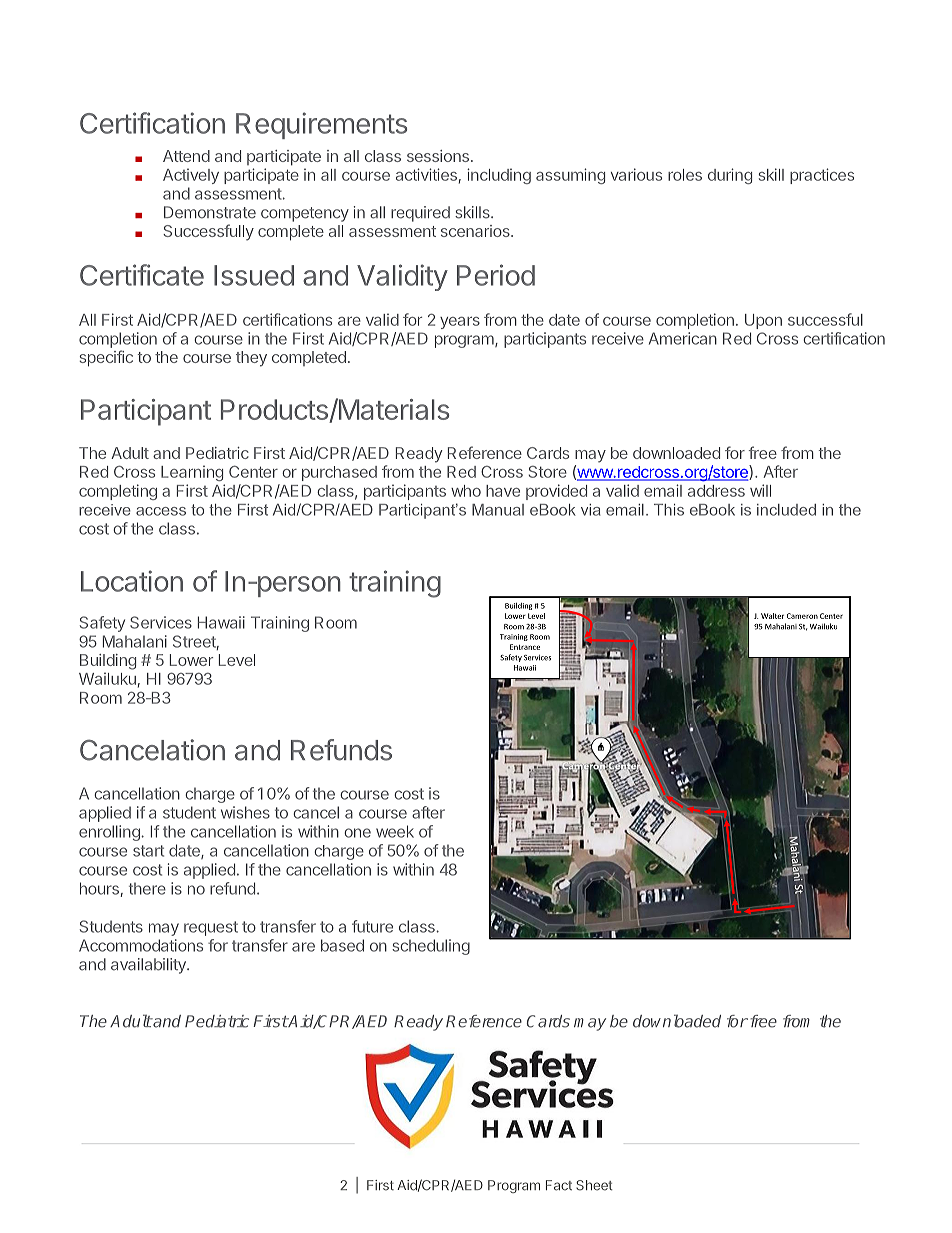 The width and height of the document is (952, 1233). I want to click on during, so click(730, 176).
